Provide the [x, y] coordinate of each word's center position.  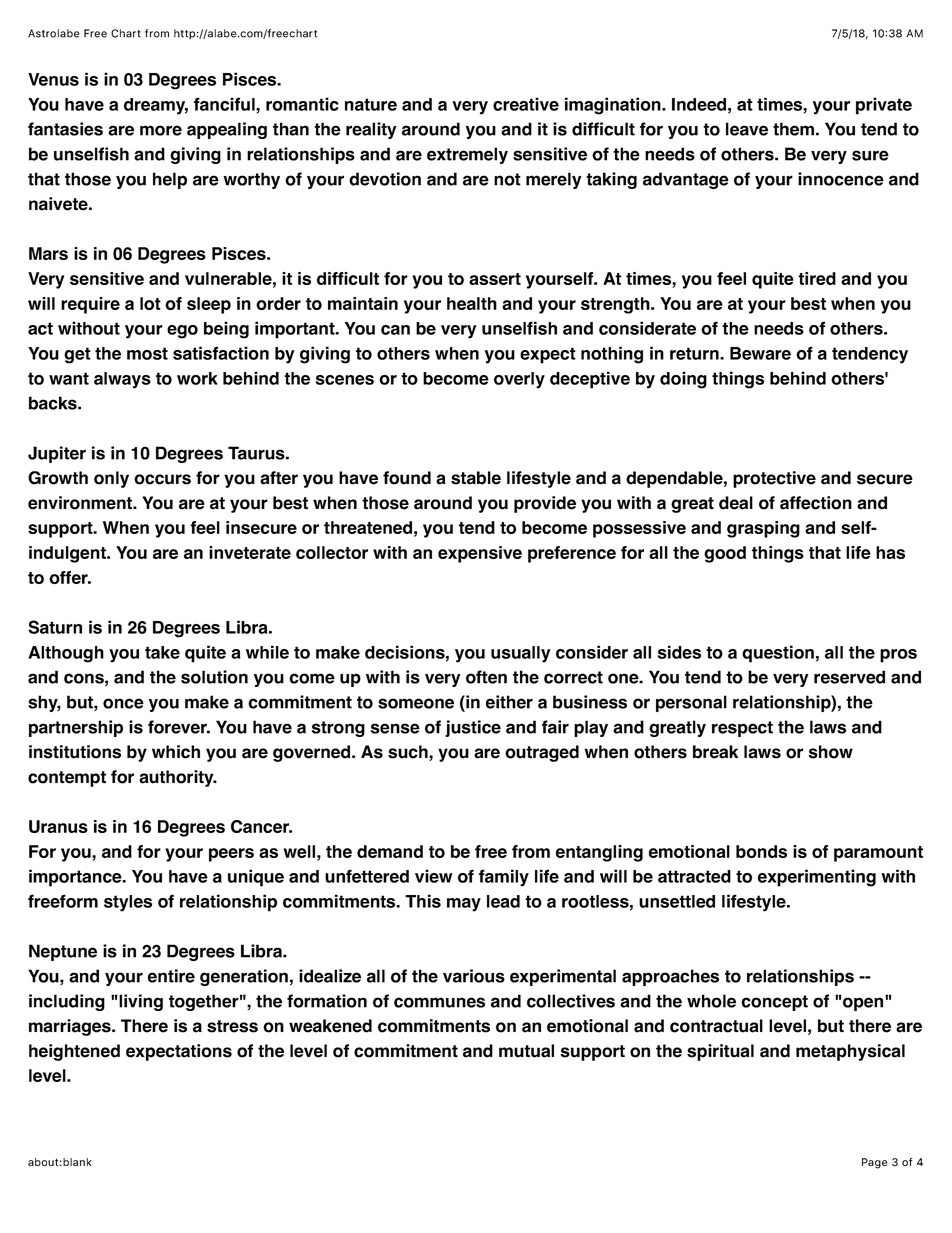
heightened [74, 1052]
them [793, 129]
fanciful [225, 104]
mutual [526, 1051]
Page [874, 1163]
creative [526, 104]
